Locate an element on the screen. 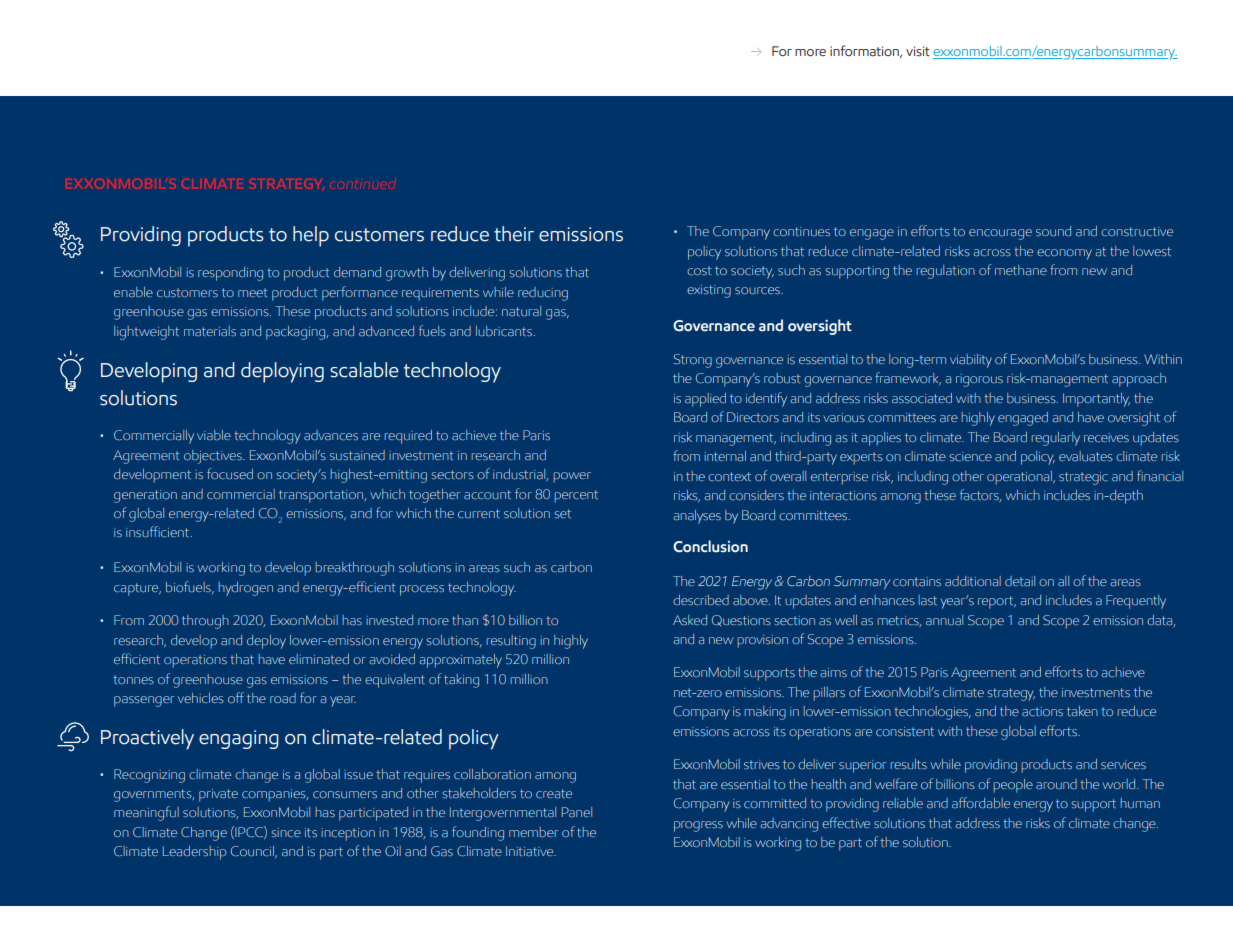 The height and width of the screenshot is (952, 1233). internal is located at coordinates (725, 456).
